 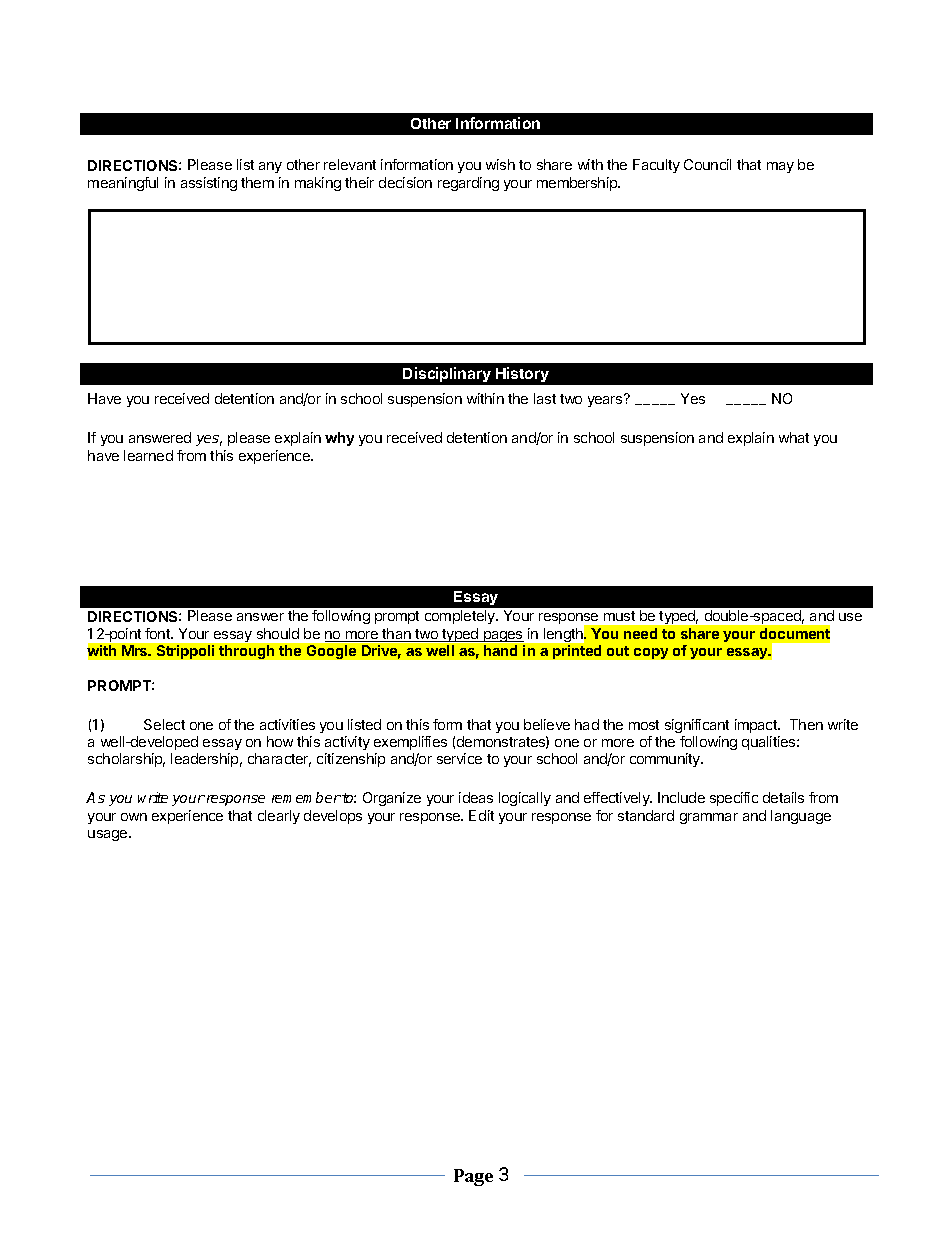 What do you see at coordinates (158, 633) in the screenshot?
I see `font` at bounding box center [158, 633].
